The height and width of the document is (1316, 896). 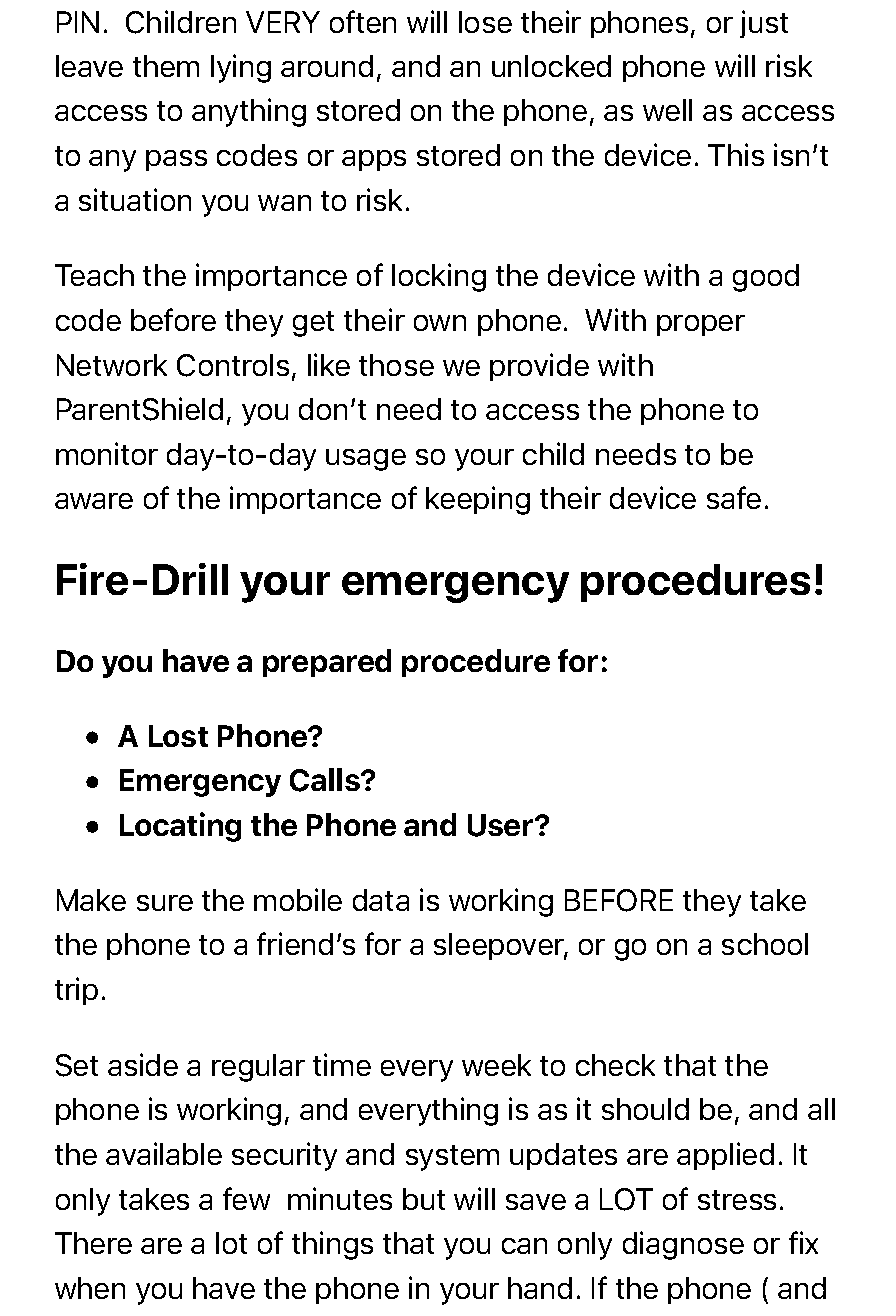 What do you see at coordinates (485, 22) in the document?
I see `lose` at bounding box center [485, 22].
